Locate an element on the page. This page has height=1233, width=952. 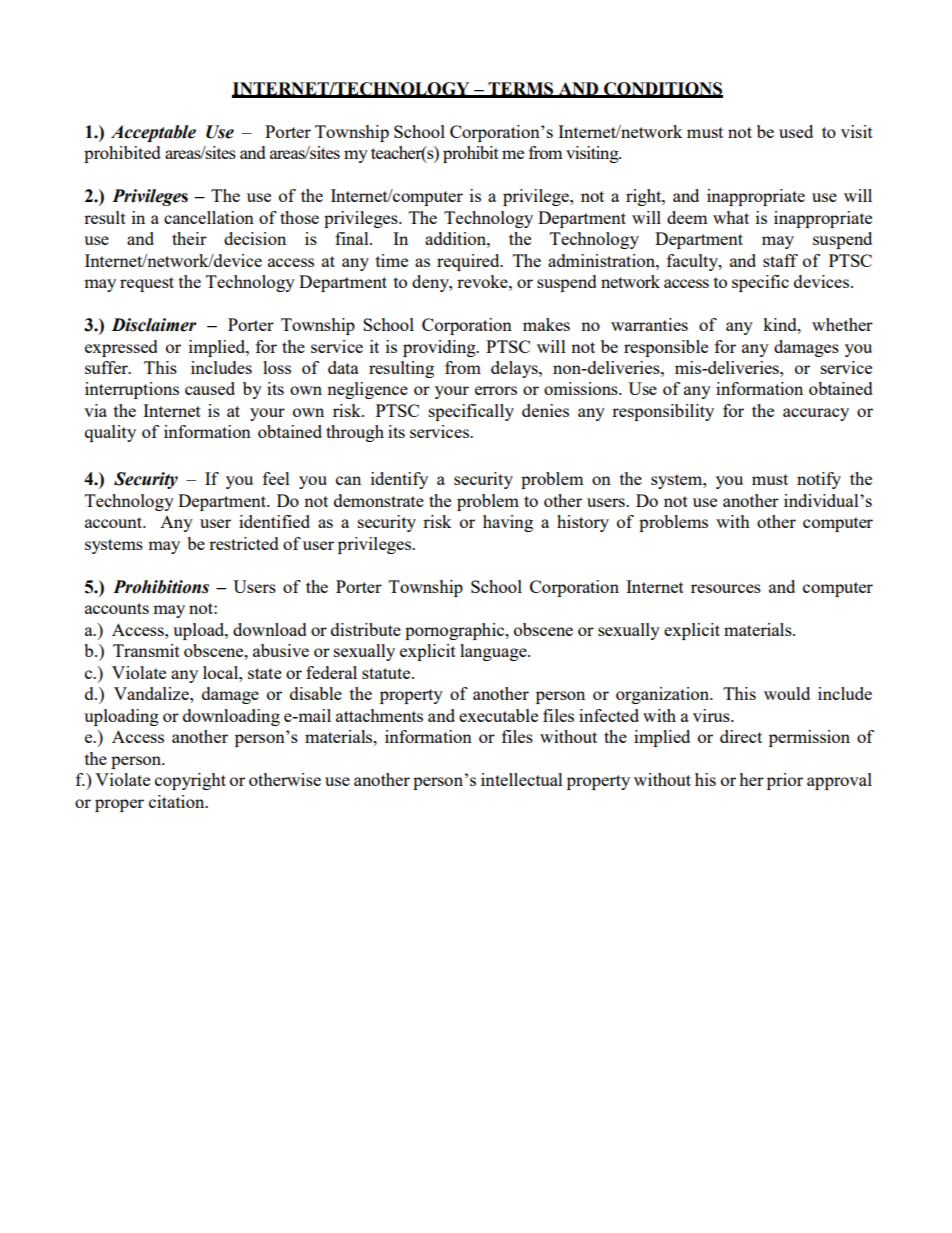
providing is located at coordinates (440, 348).
